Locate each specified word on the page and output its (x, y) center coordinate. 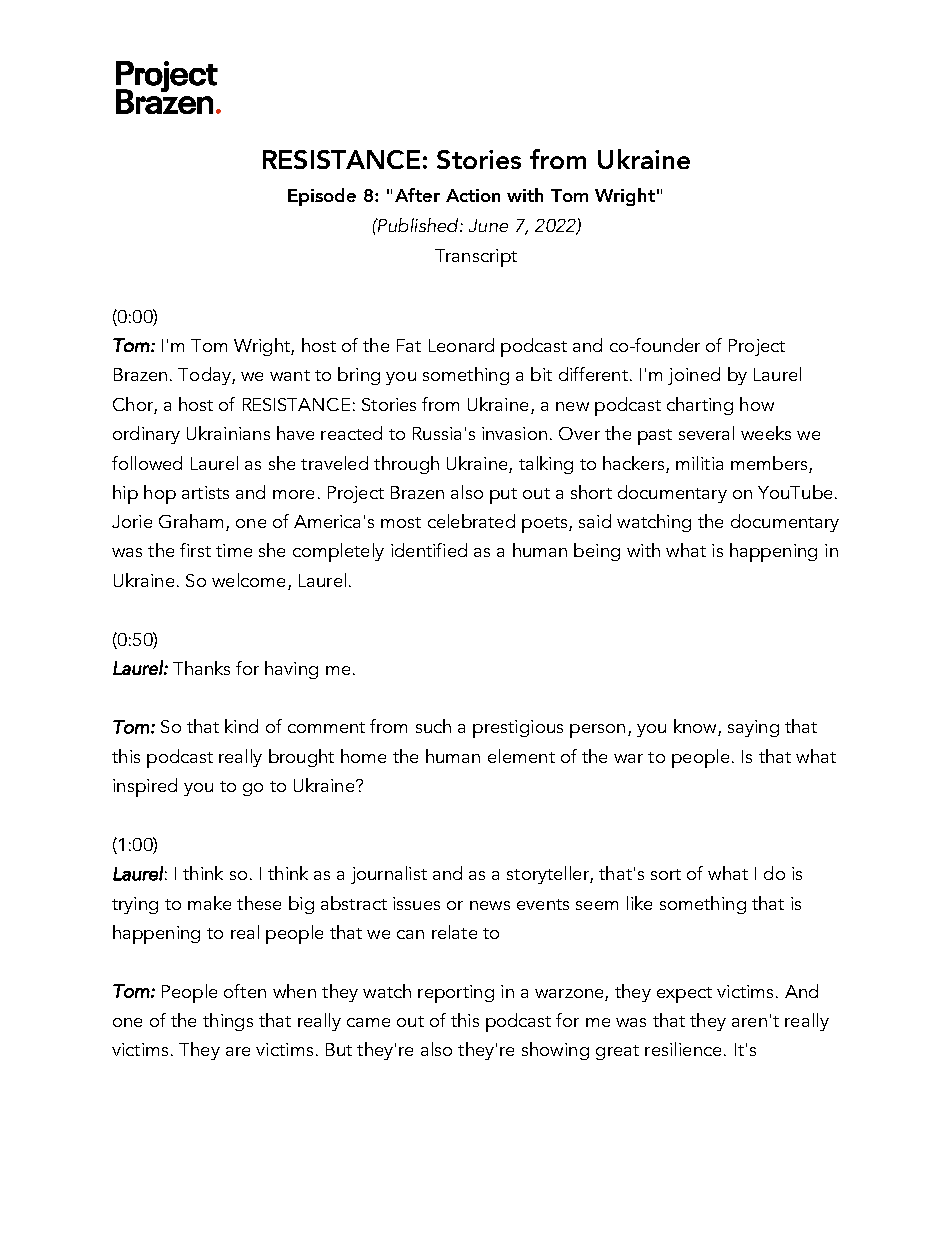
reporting (456, 994)
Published (418, 225)
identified (429, 550)
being (597, 552)
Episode (322, 197)
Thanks (201, 668)
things (228, 1022)
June (488, 225)
